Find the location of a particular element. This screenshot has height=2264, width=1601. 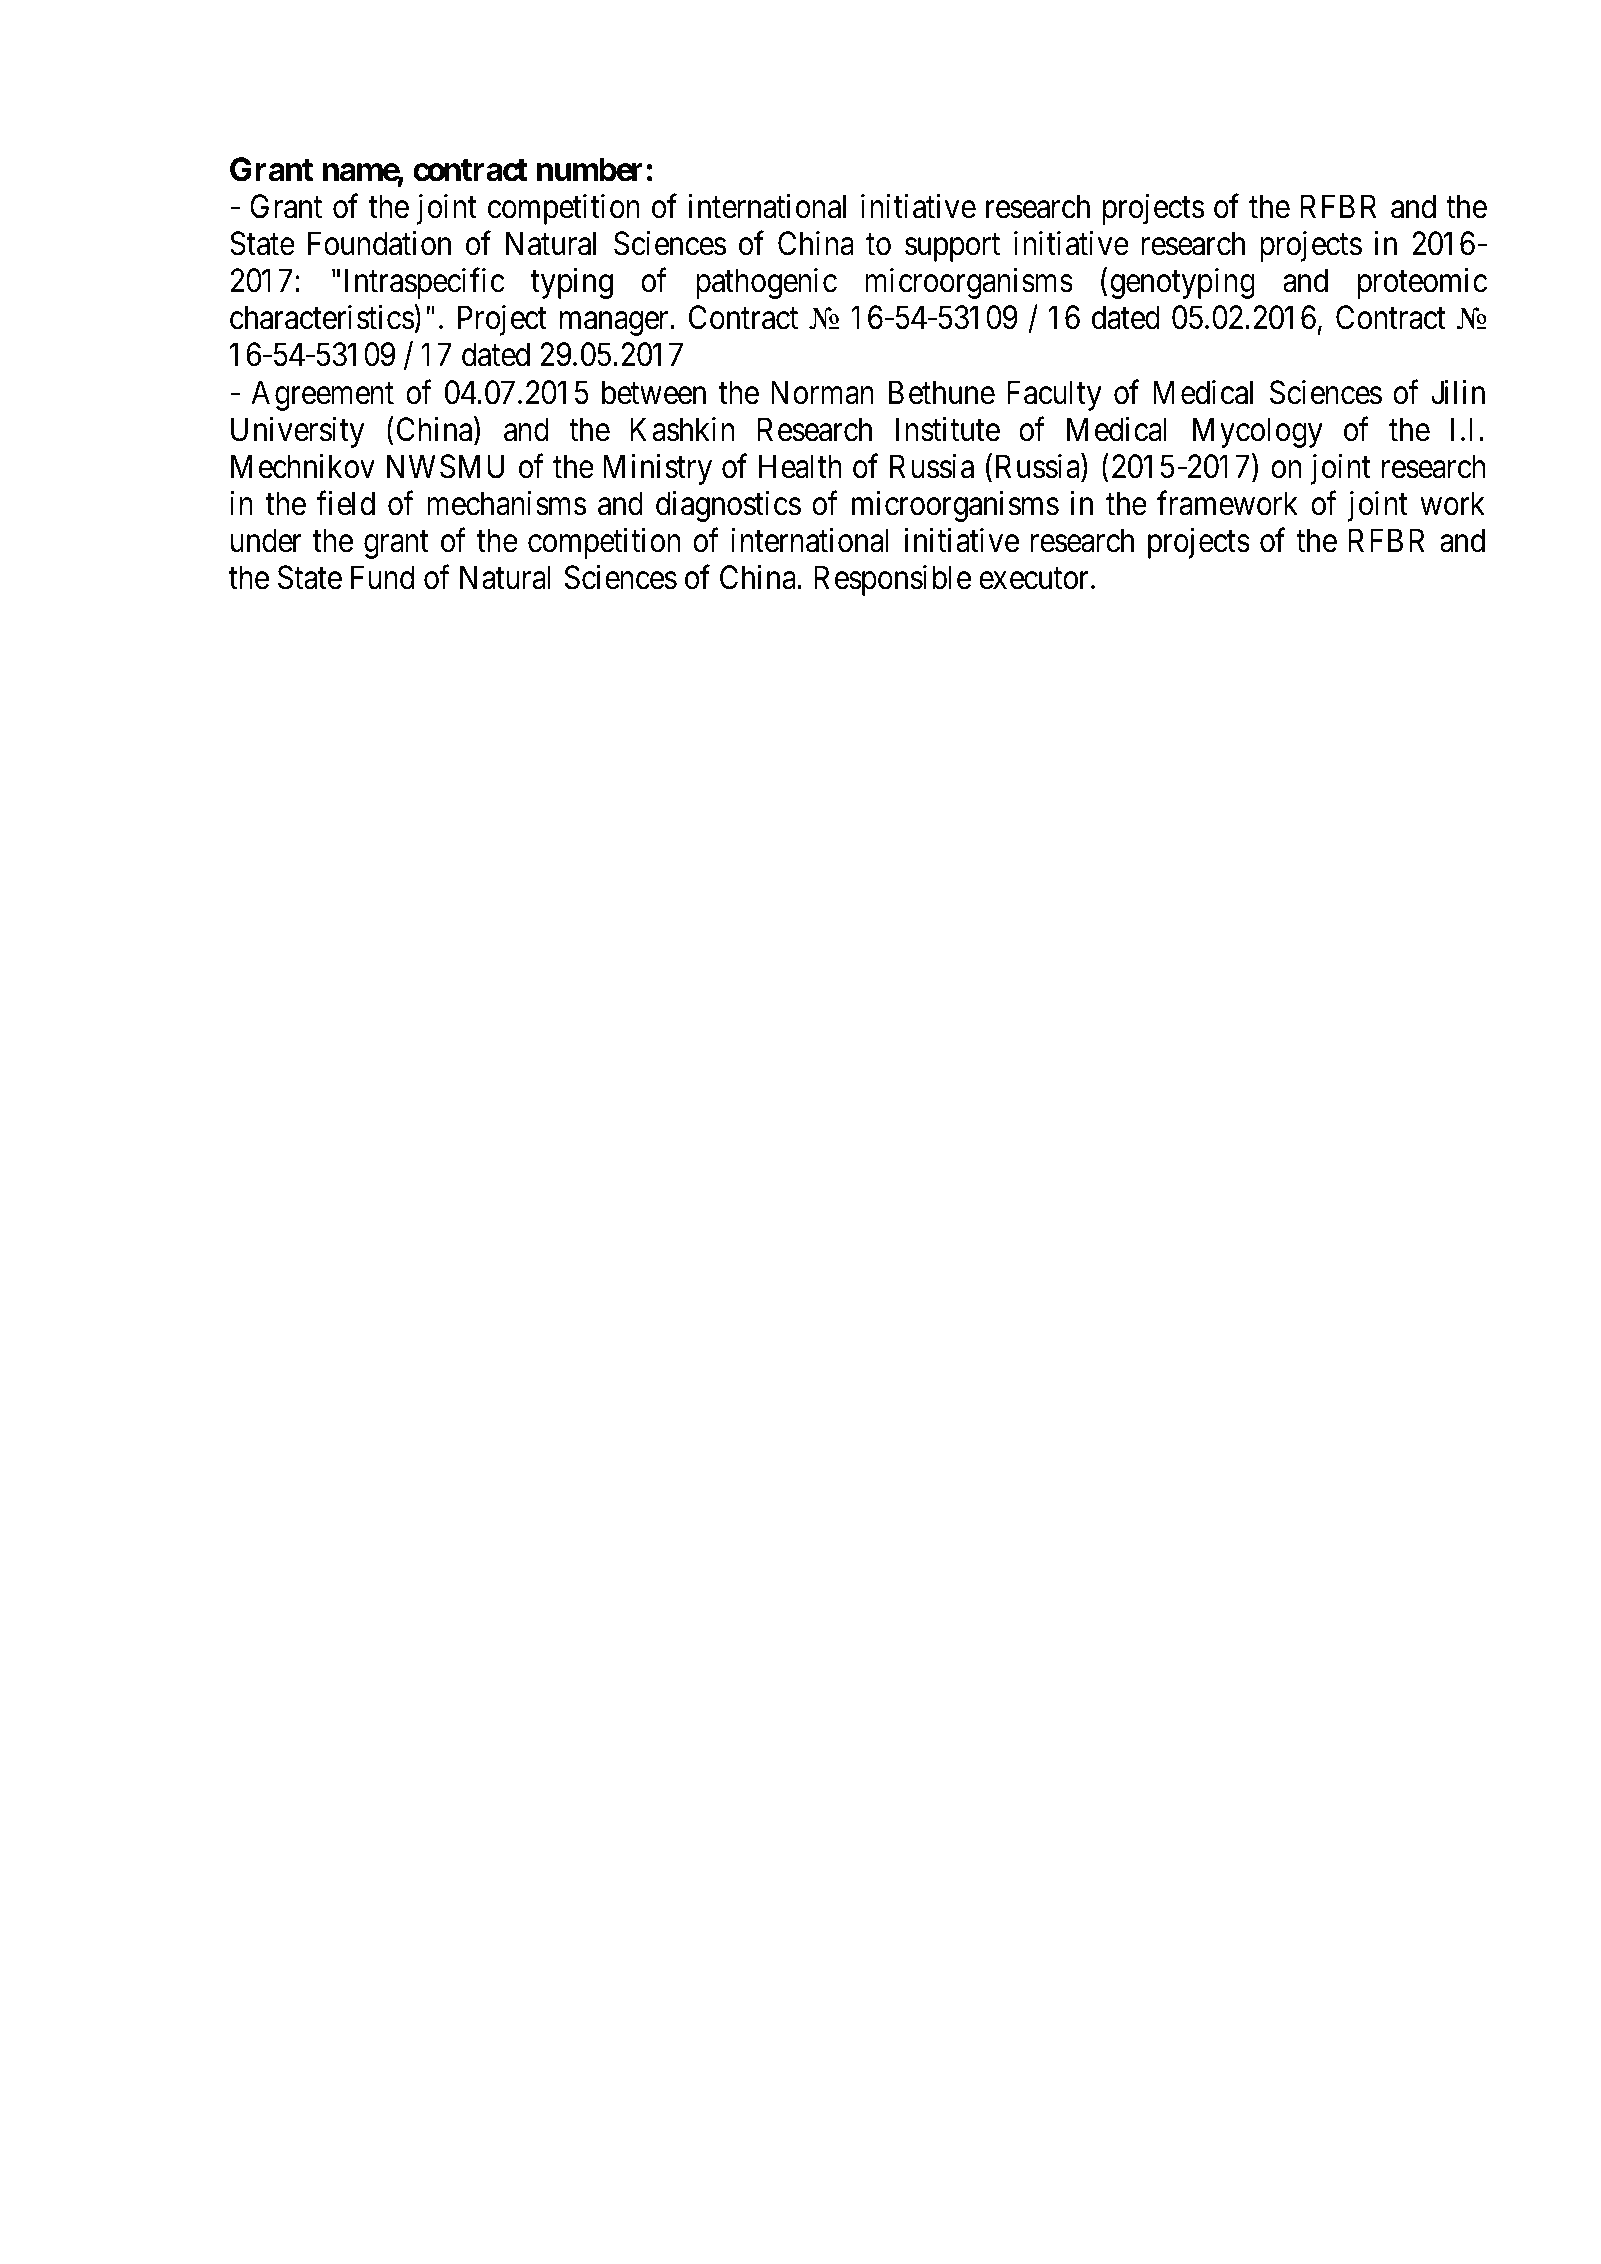

Agreement is located at coordinates (322, 395).
